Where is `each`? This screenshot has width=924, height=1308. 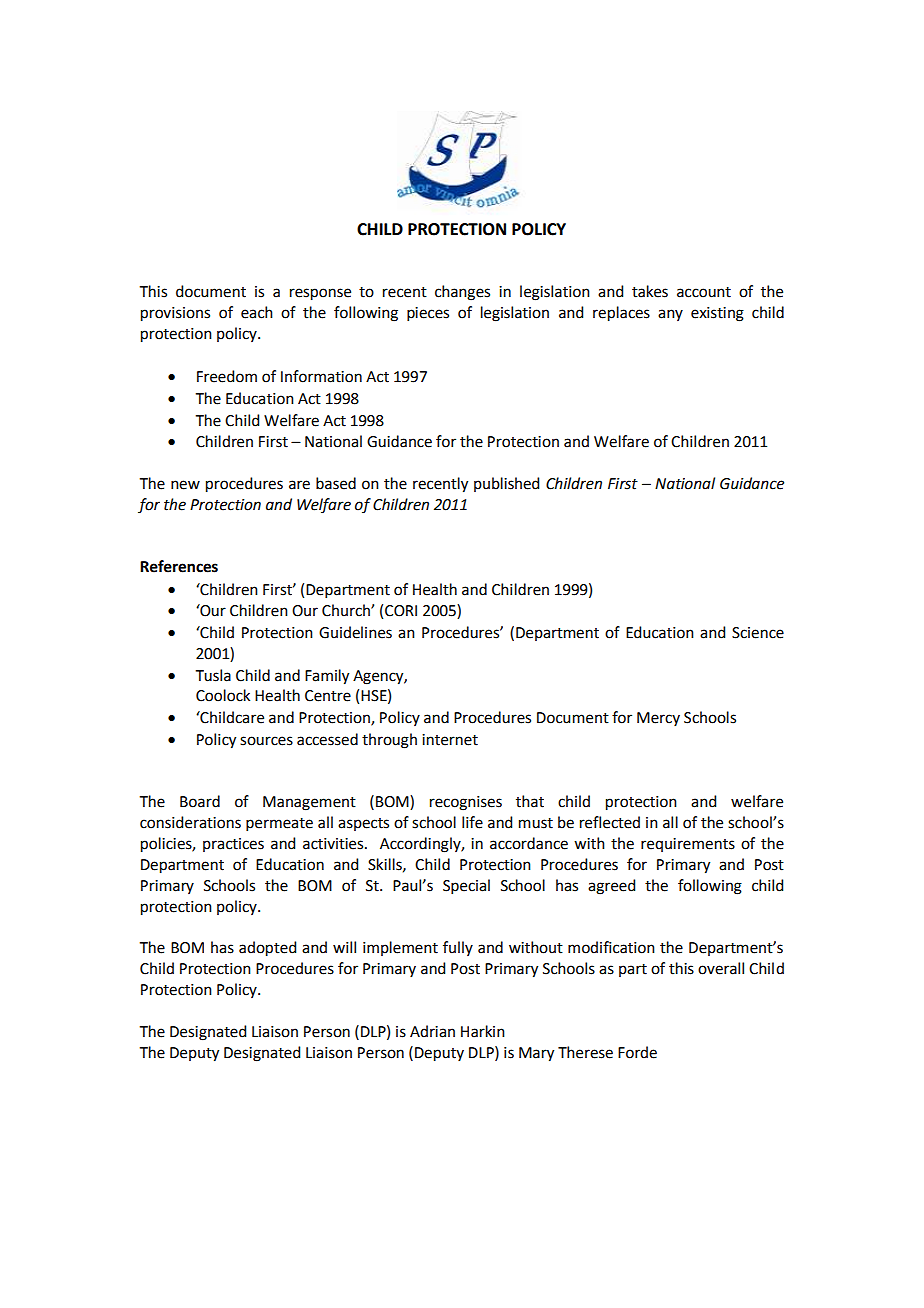 each is located at coordinates (257, 312).
